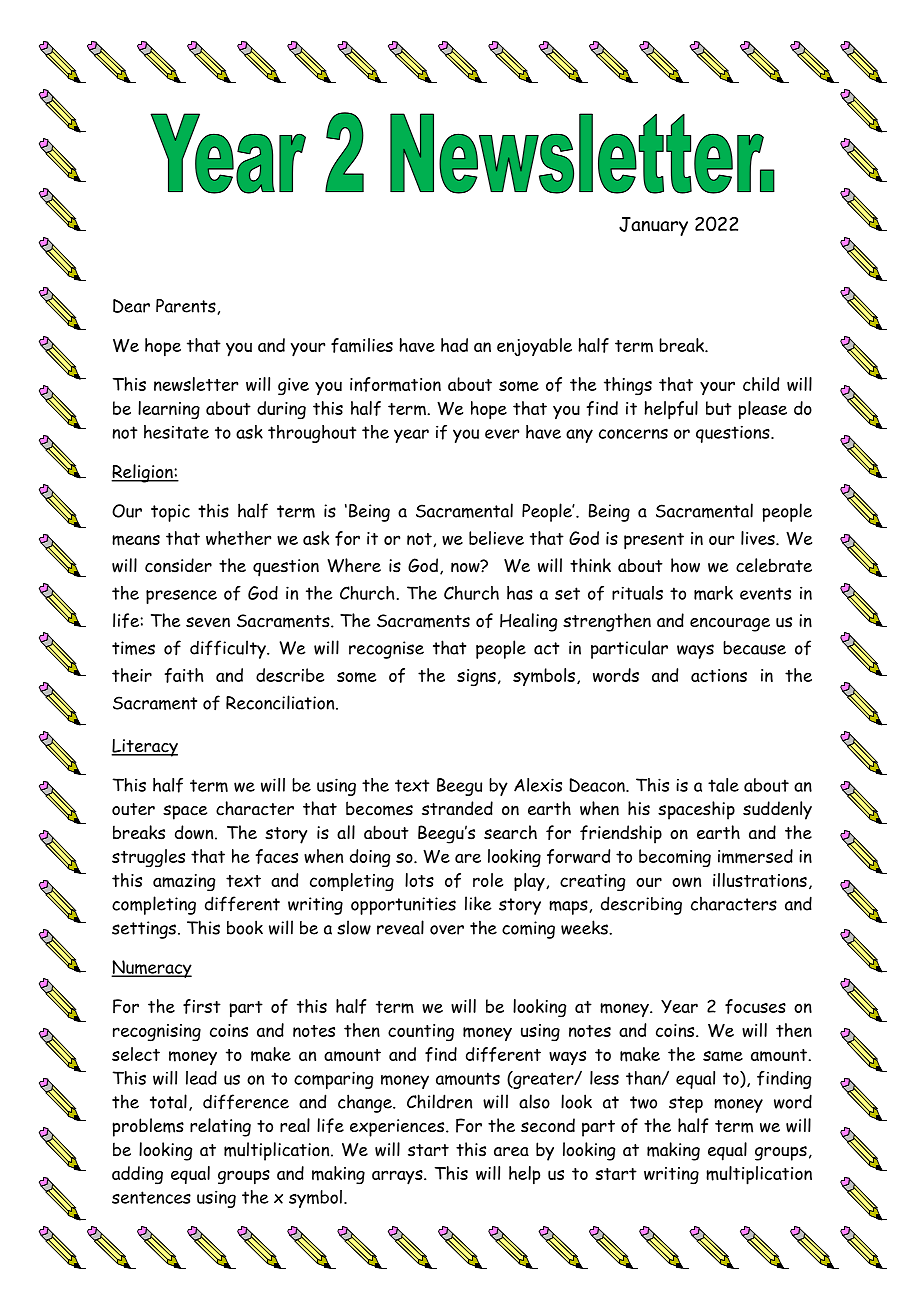 The height and width of the screenshot is (1308, 924). Describe the element at coordinates (186, 306) in the screenshot. I see `Parents` at that location.
